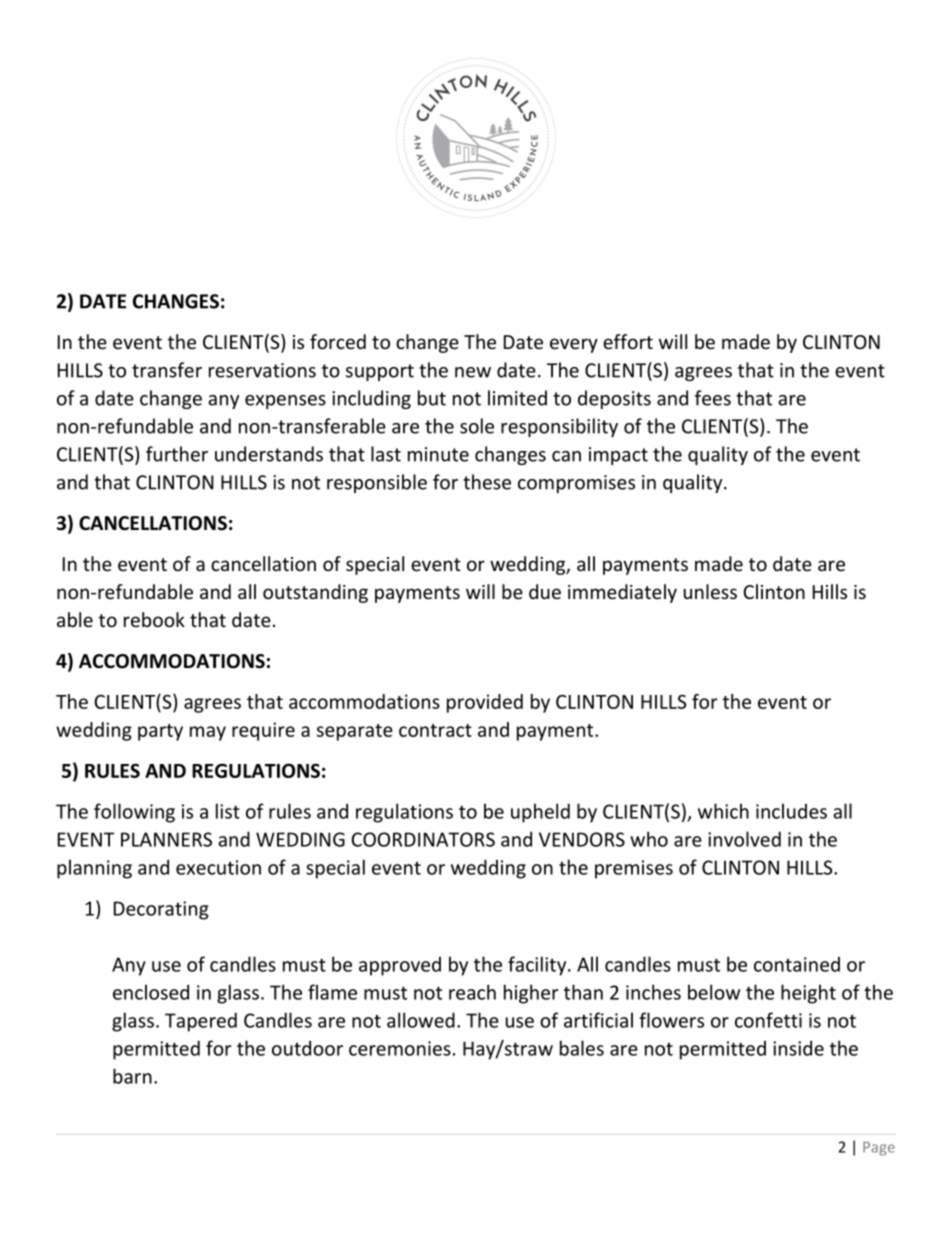 The height and width of the screenshot is (1233, 952). Describe the element at coordinates (262, 370) in the screenshot. I see `reservations` at that location.
